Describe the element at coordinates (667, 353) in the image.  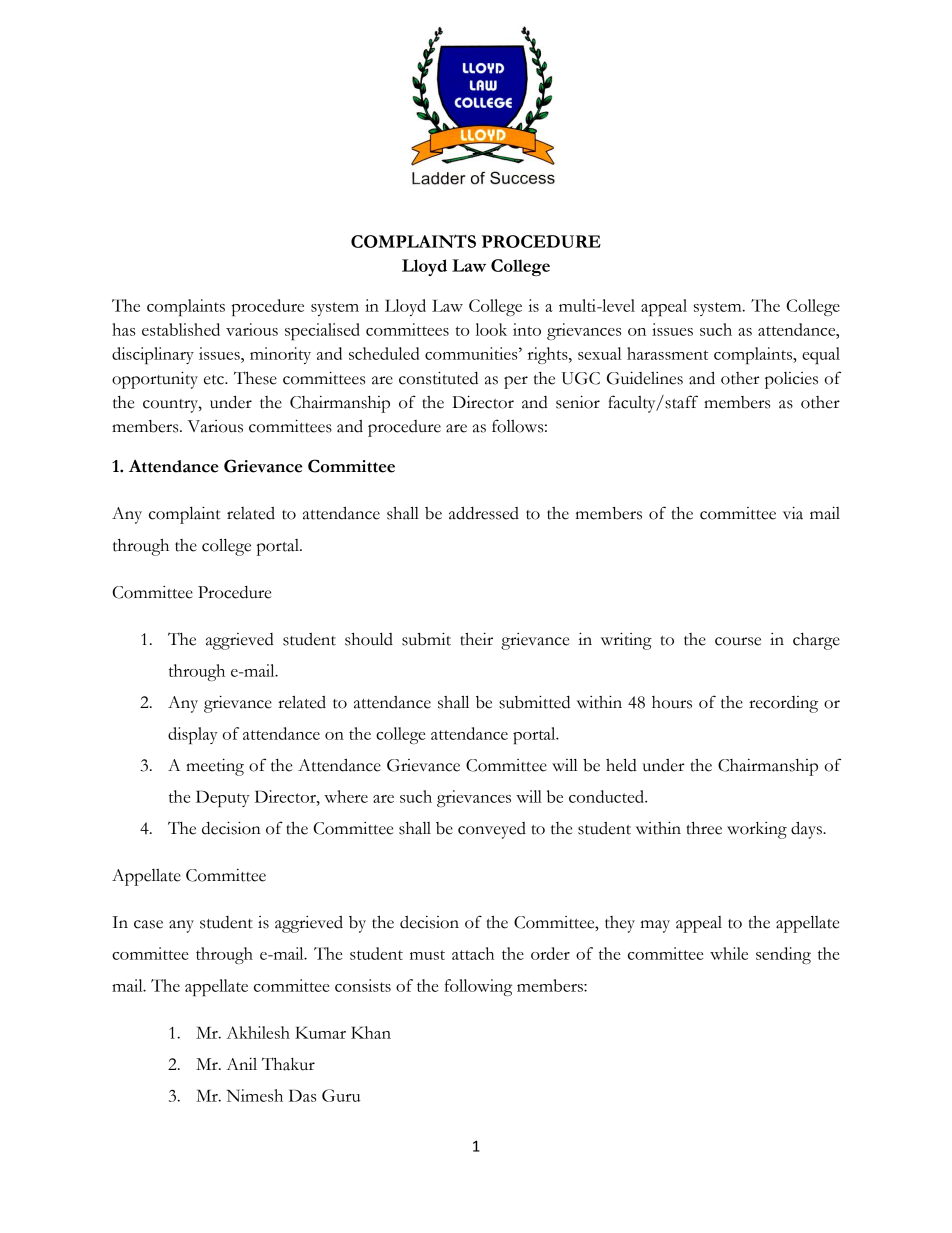
I see `harassment` at that location.
